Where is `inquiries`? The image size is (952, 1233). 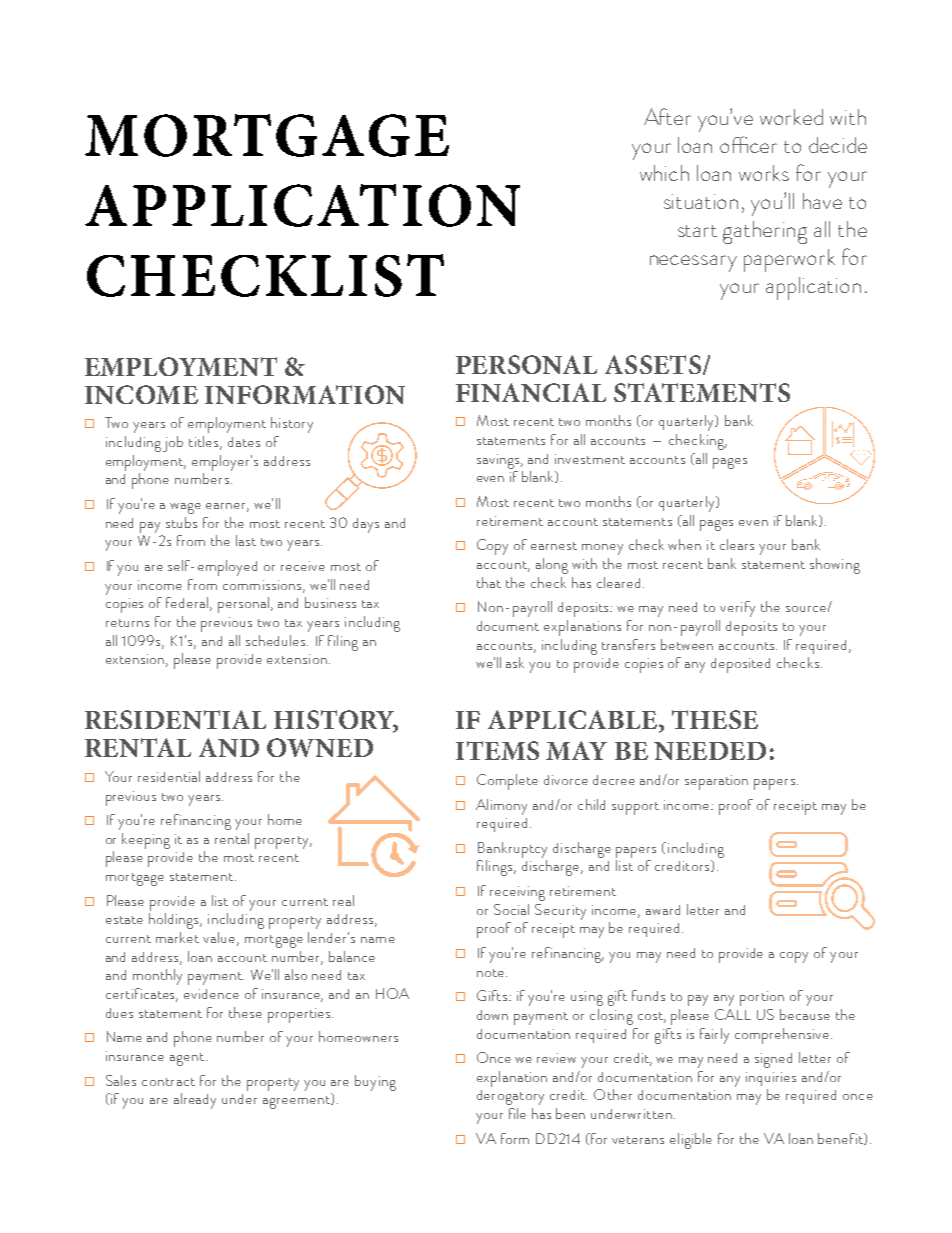
inquiries is located at coordinates (771, 1079).
